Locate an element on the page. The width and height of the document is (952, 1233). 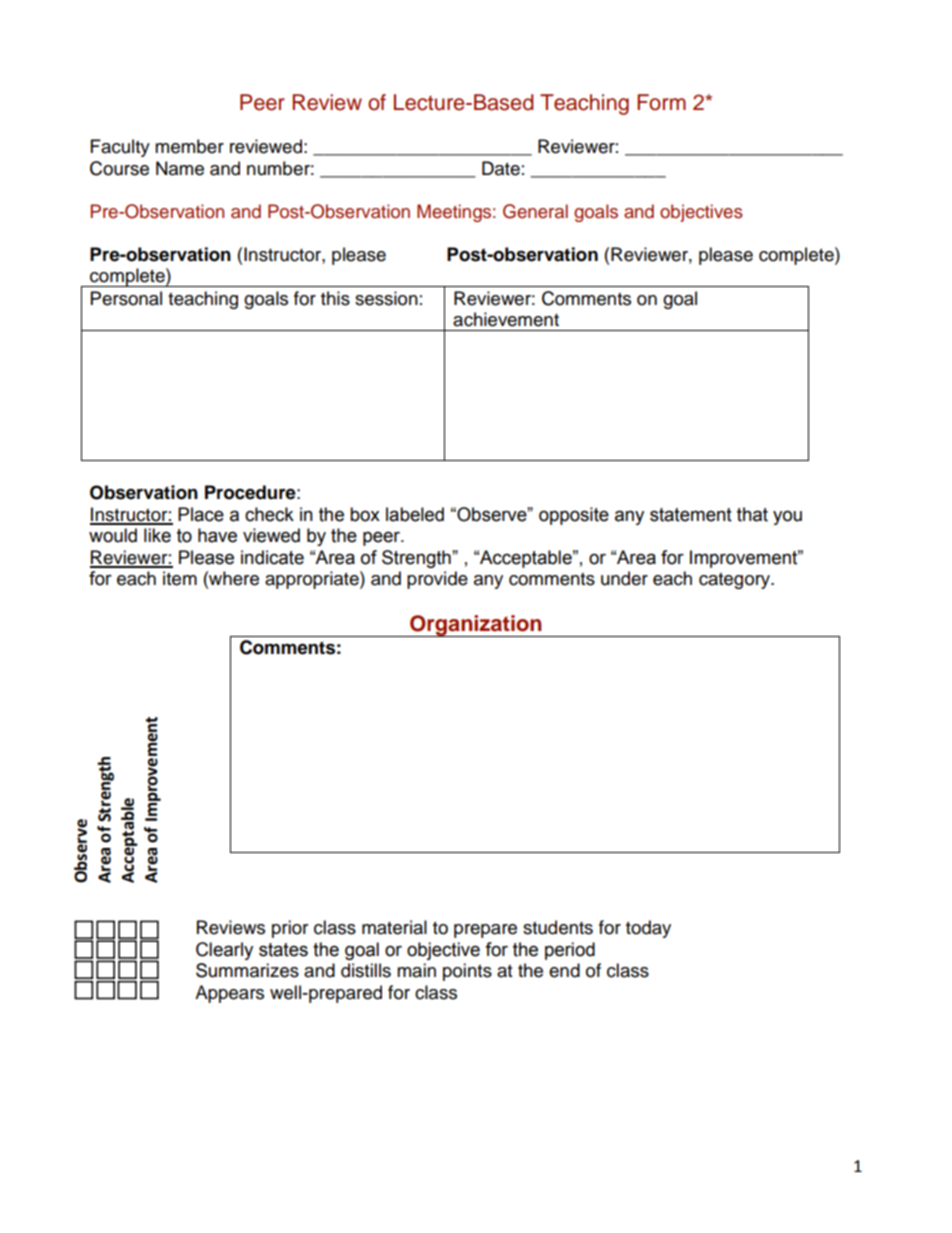
Date is located at coordinates (501, 168).
